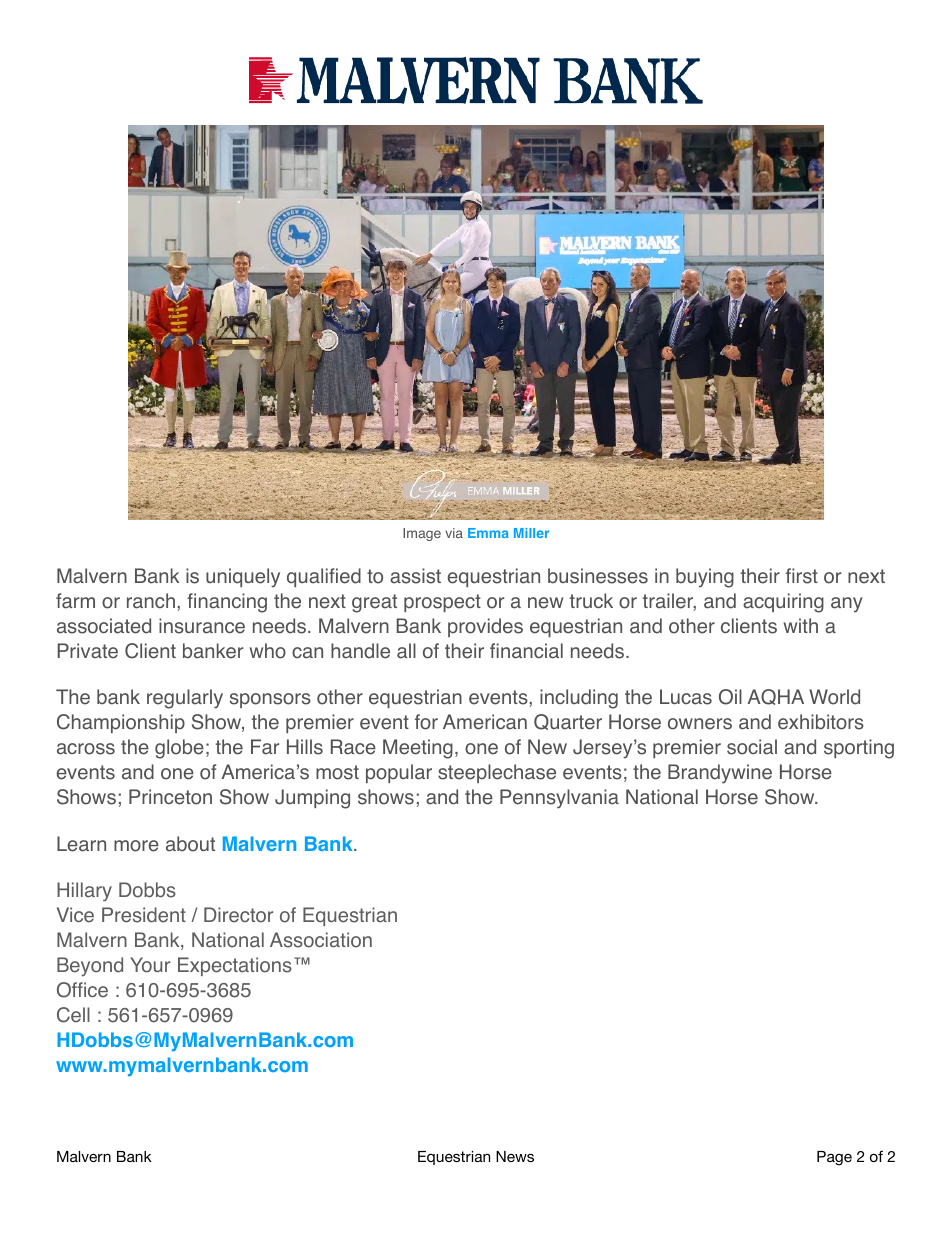 The image size is (952, 1233). I want to click on uniquely, so click(243, 578).
